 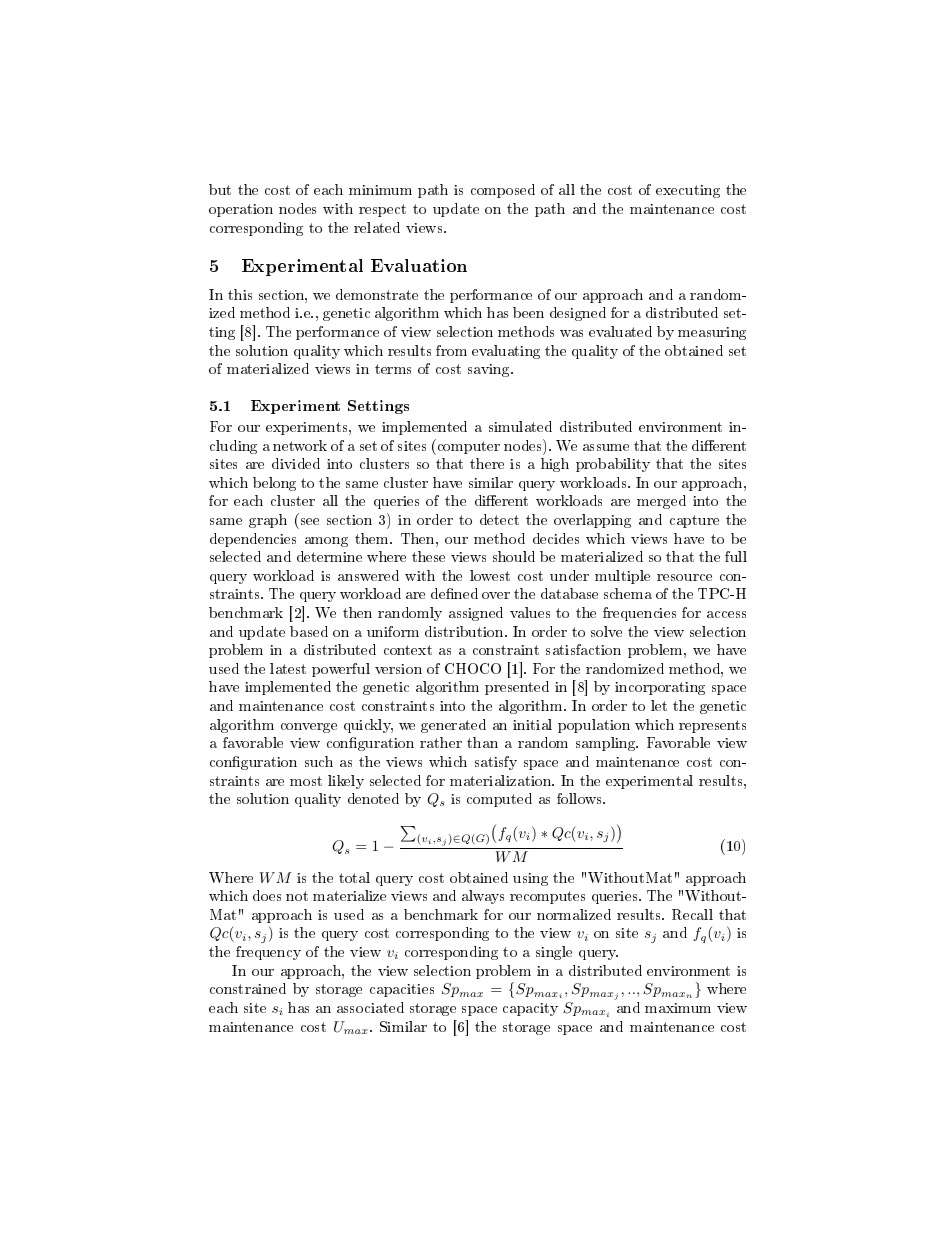 What do you see at coordinates (241, 210) in the screenshot?
I see `operation` at bounding box center [241, 210].
